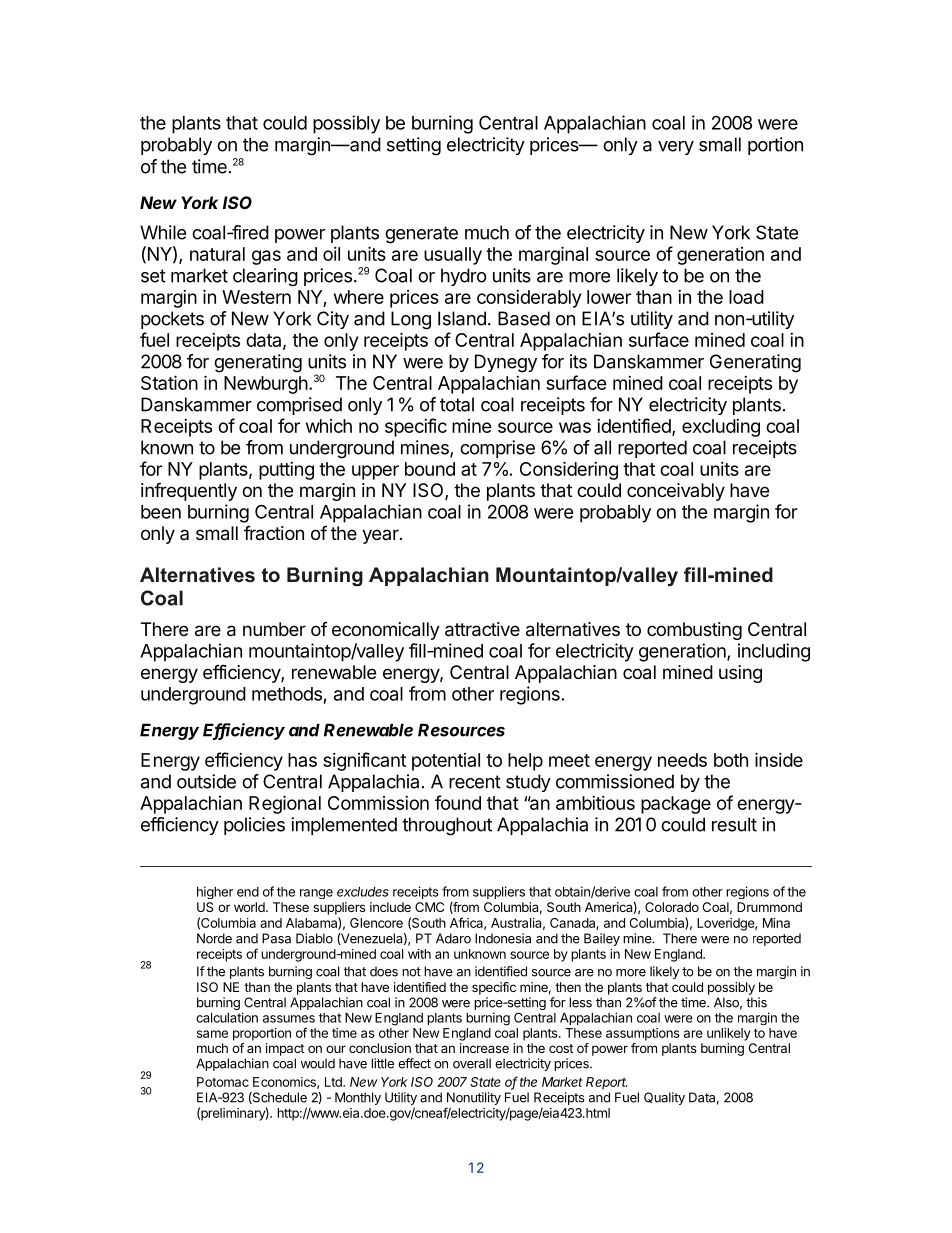  Describe the element at coordinates (169, 382) in the screenshot. I see `Station` at that location.
